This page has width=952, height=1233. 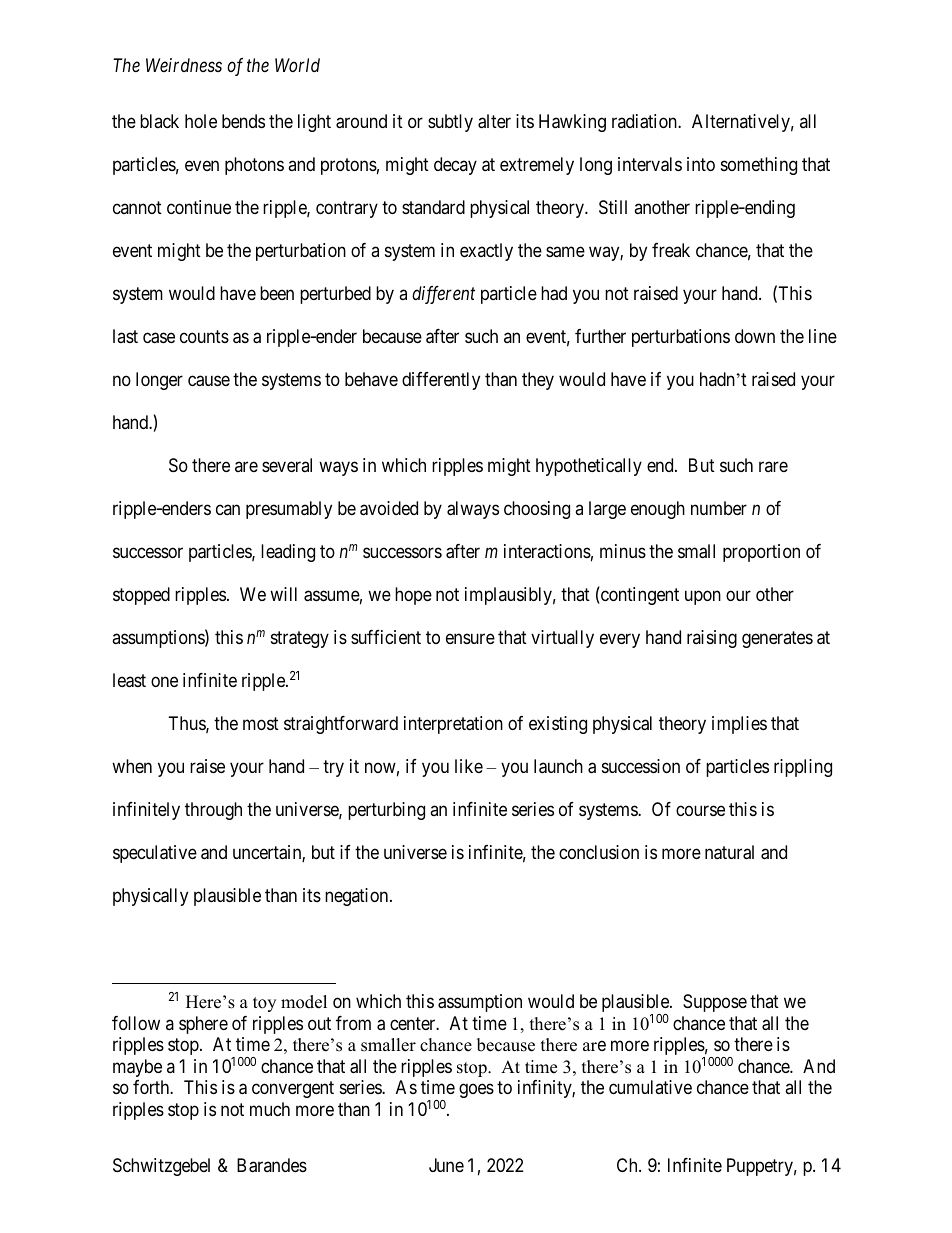 What do you see at coordinates (270, 1109) in the page?
I see `much` at bounding box center [270, 1109].
